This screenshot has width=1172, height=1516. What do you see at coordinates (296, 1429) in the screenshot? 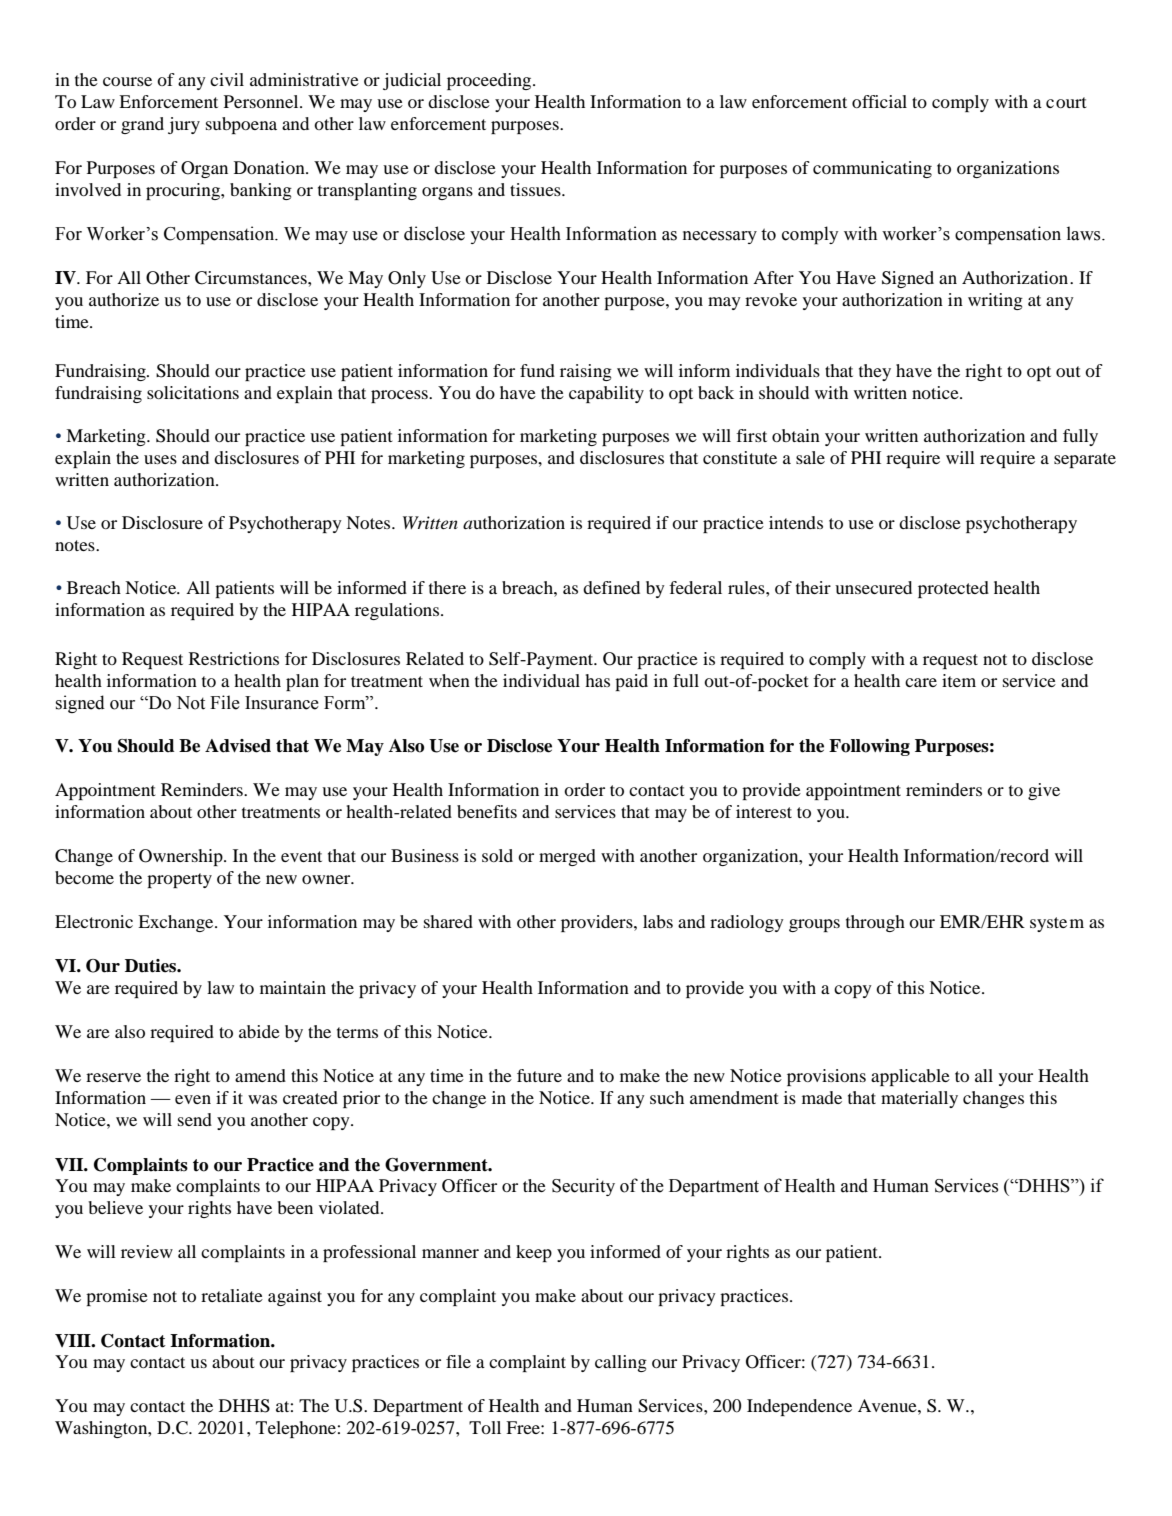
I see `Telephone` at bounding box center [296, 1429].
